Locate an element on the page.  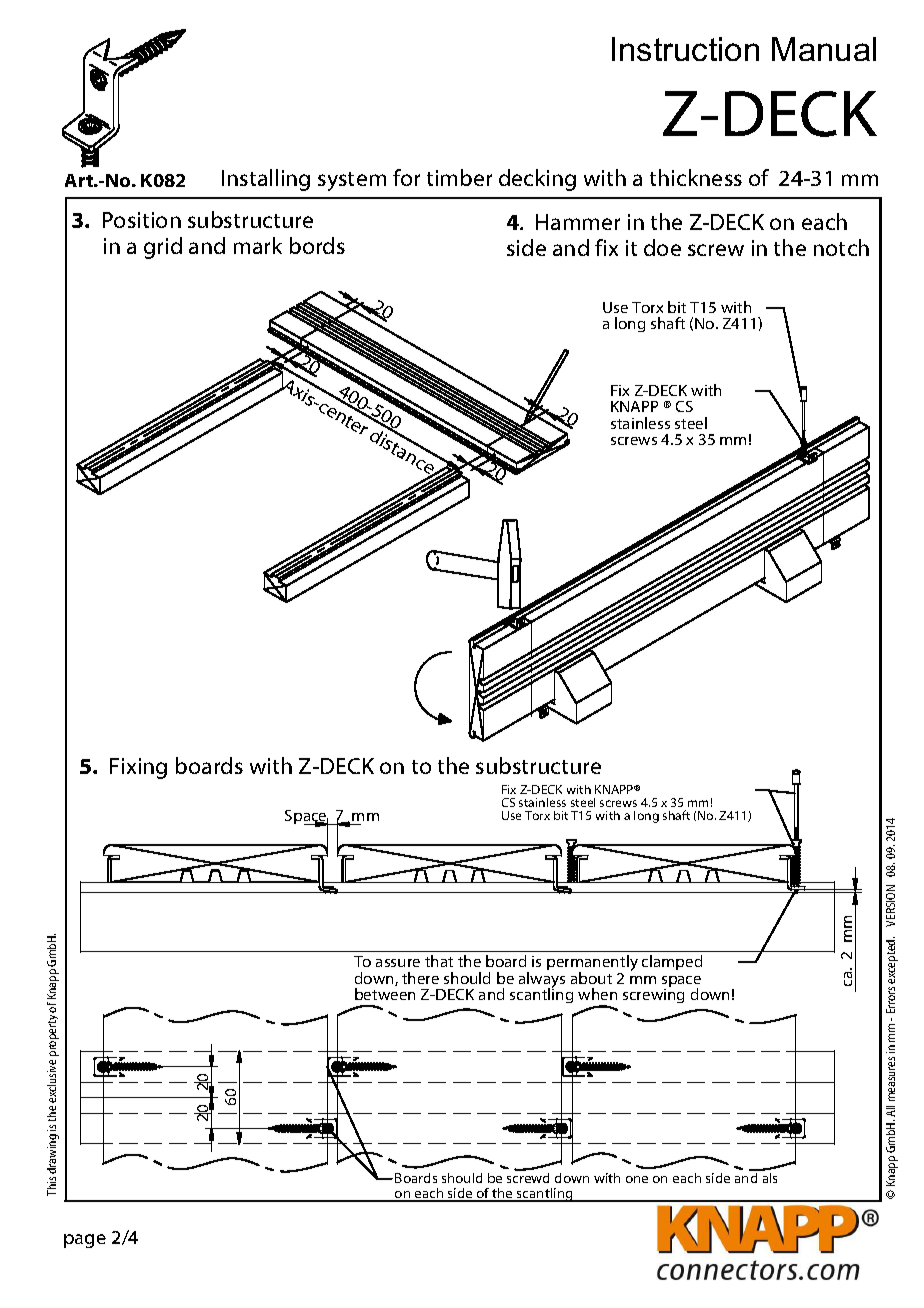
page is located at coordinates (85, 1241).
